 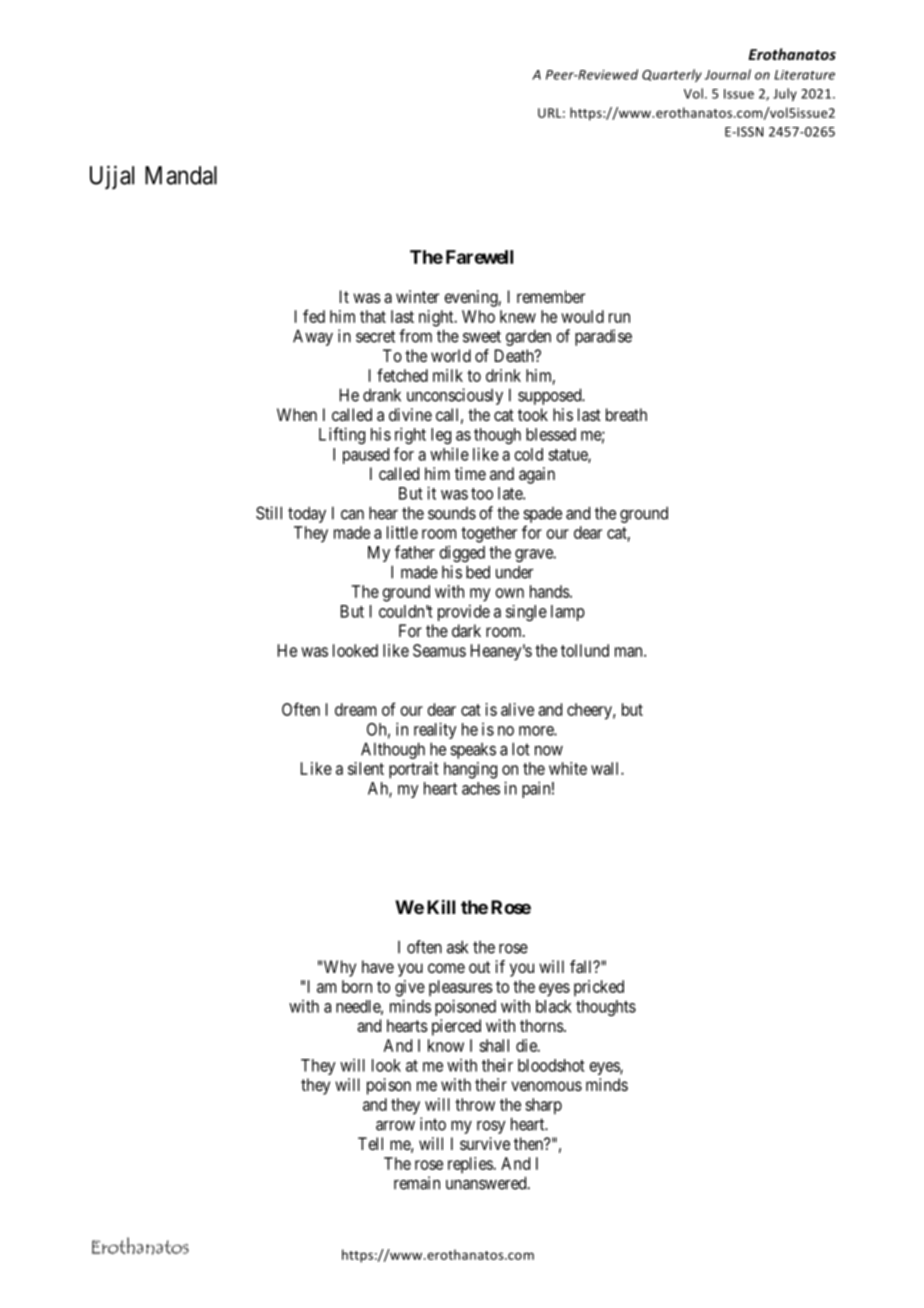 What do you see at coordinates (342, 435) in the screenshot?
I see `Lifting` at bounding box center [342, 435].
